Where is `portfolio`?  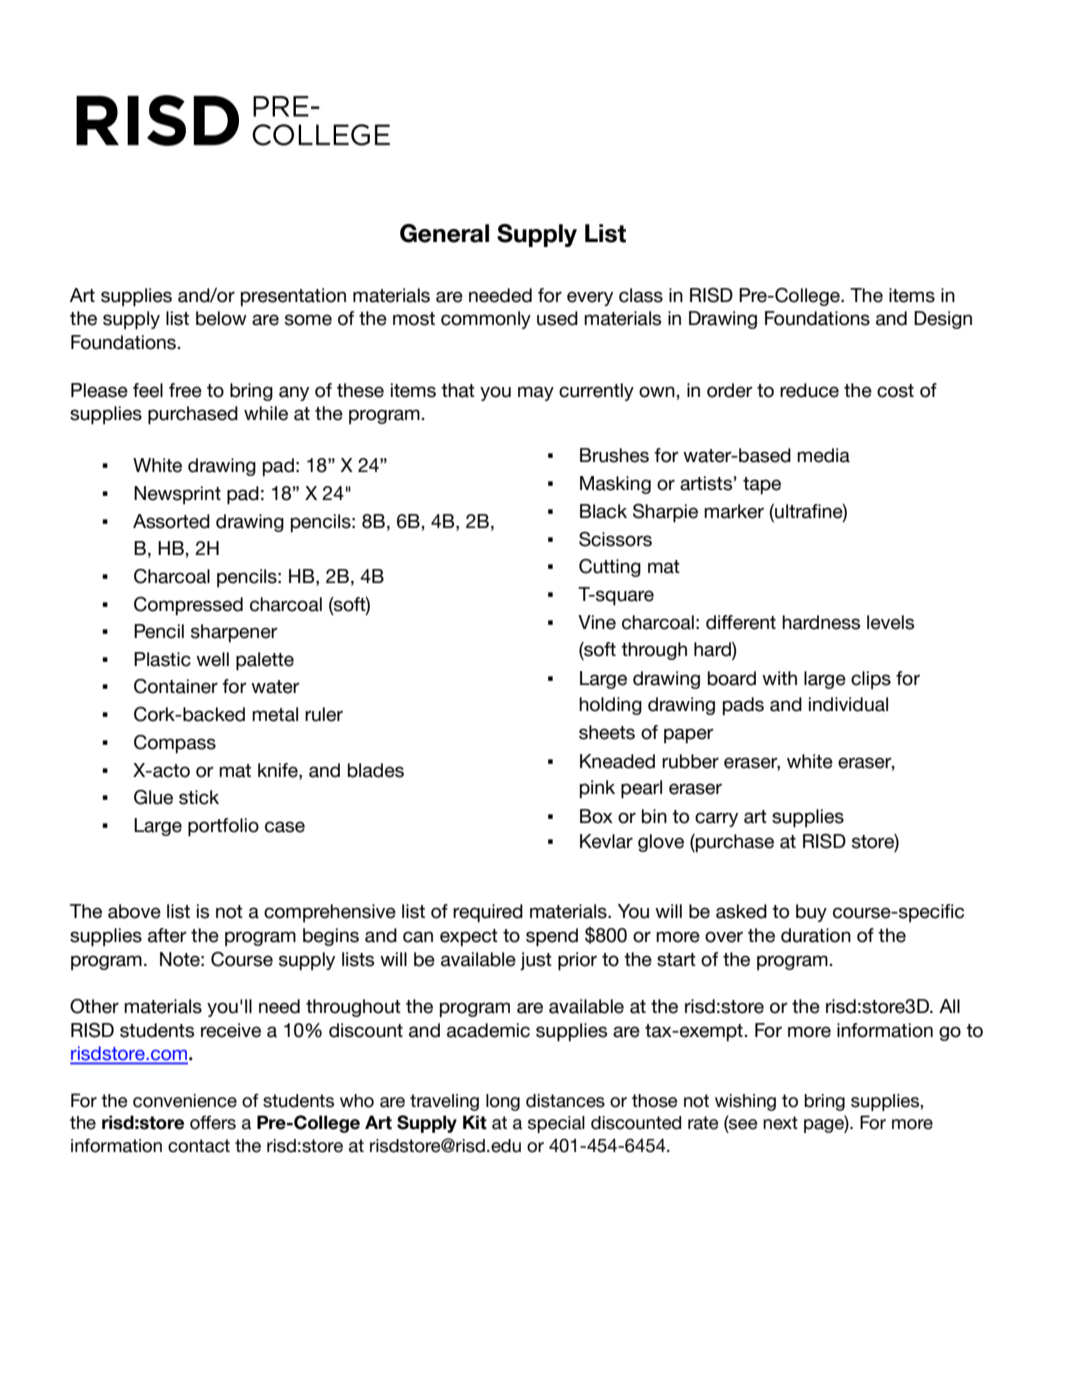 portfolio is located at coordinates (223, 827).
